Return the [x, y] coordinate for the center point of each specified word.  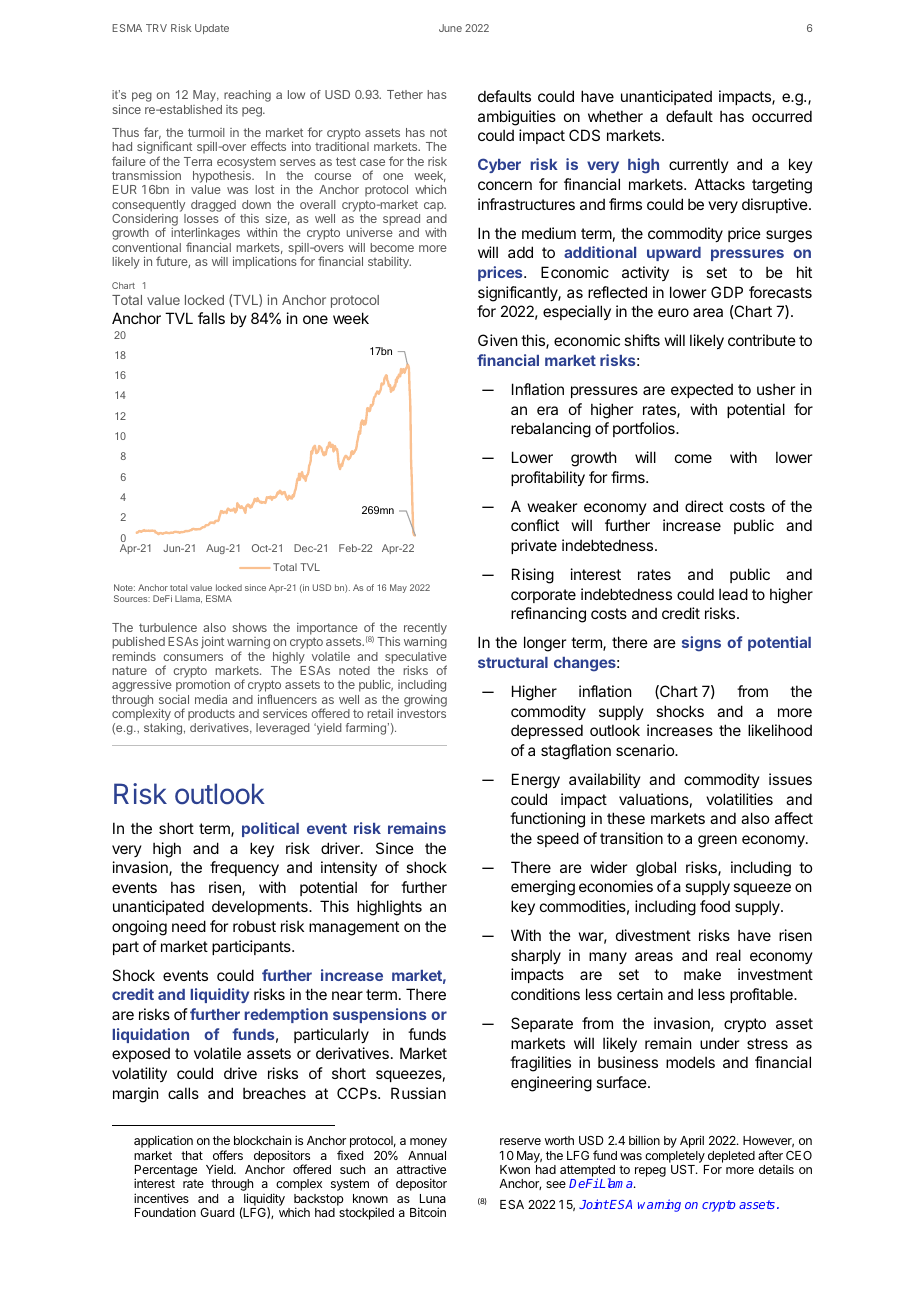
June [450, 28]
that [192, 1155]
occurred [782, 116]
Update [212, 29]
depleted [731, 1157]
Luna [433, 1198]
